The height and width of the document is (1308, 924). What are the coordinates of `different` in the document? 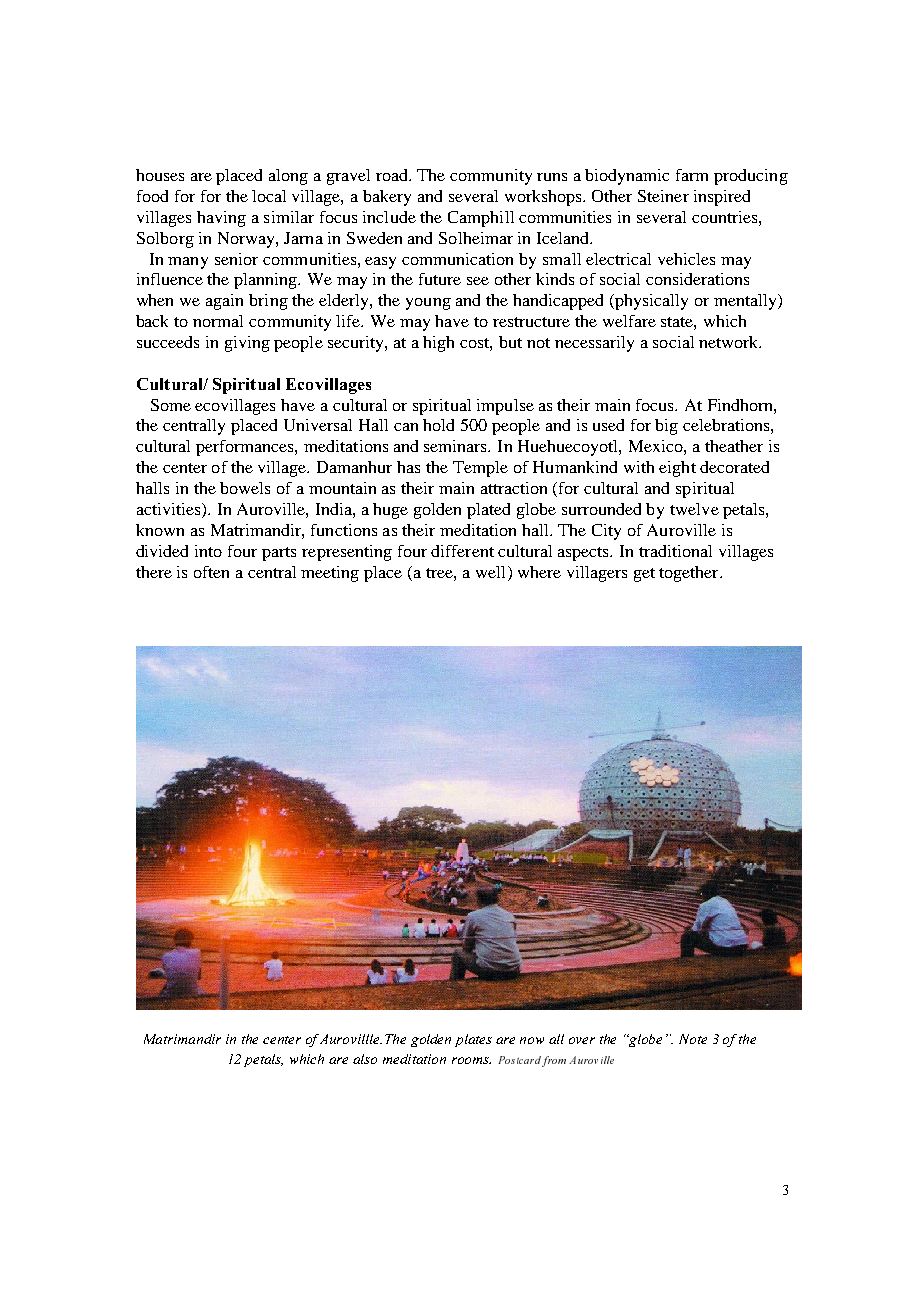 It's located at (462, 551).
